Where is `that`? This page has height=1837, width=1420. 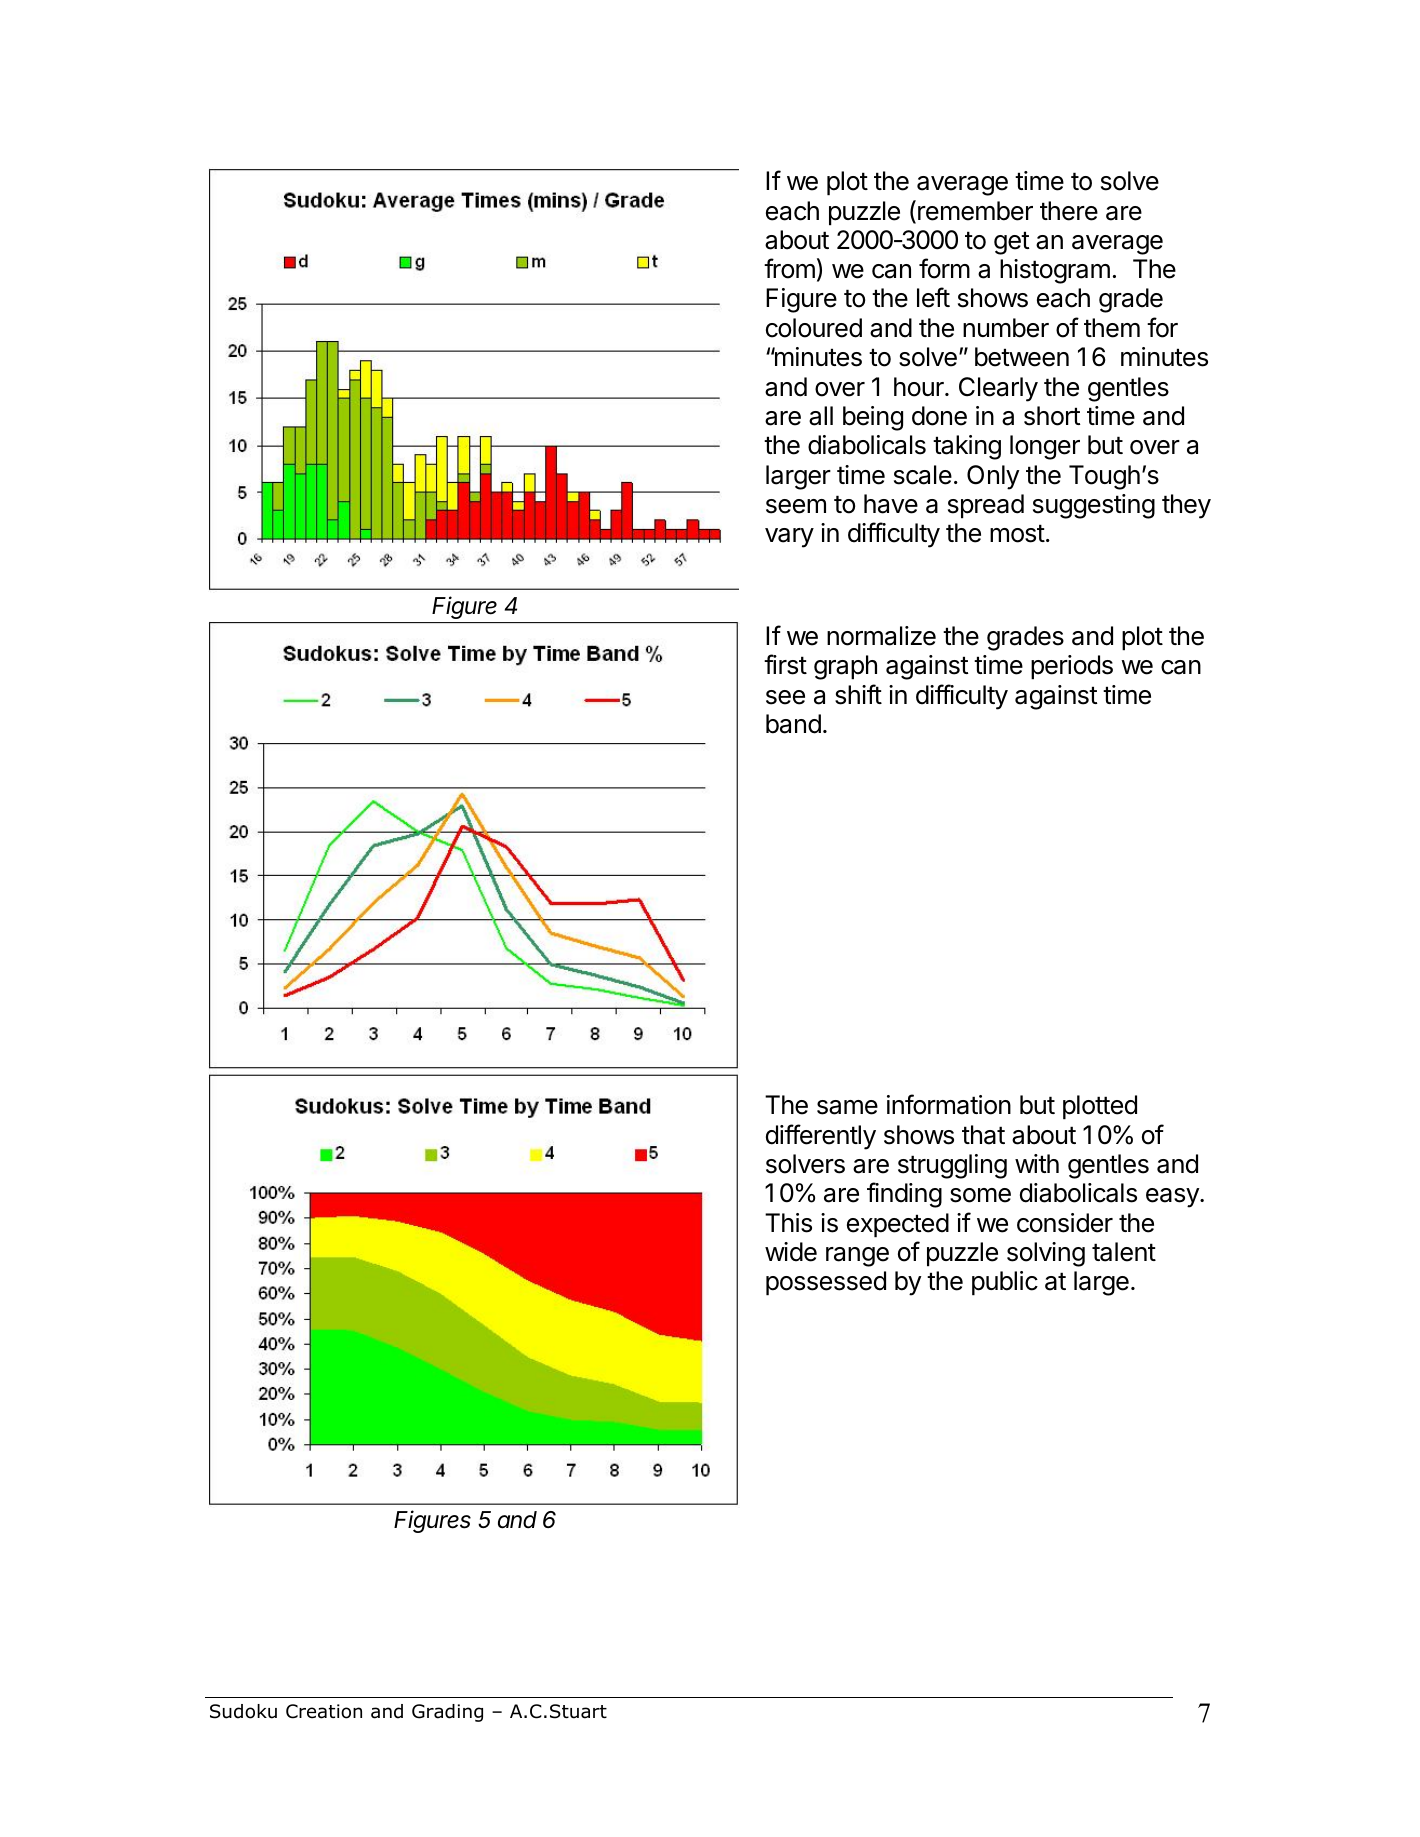 that is located at coordinates (983, 1135).
